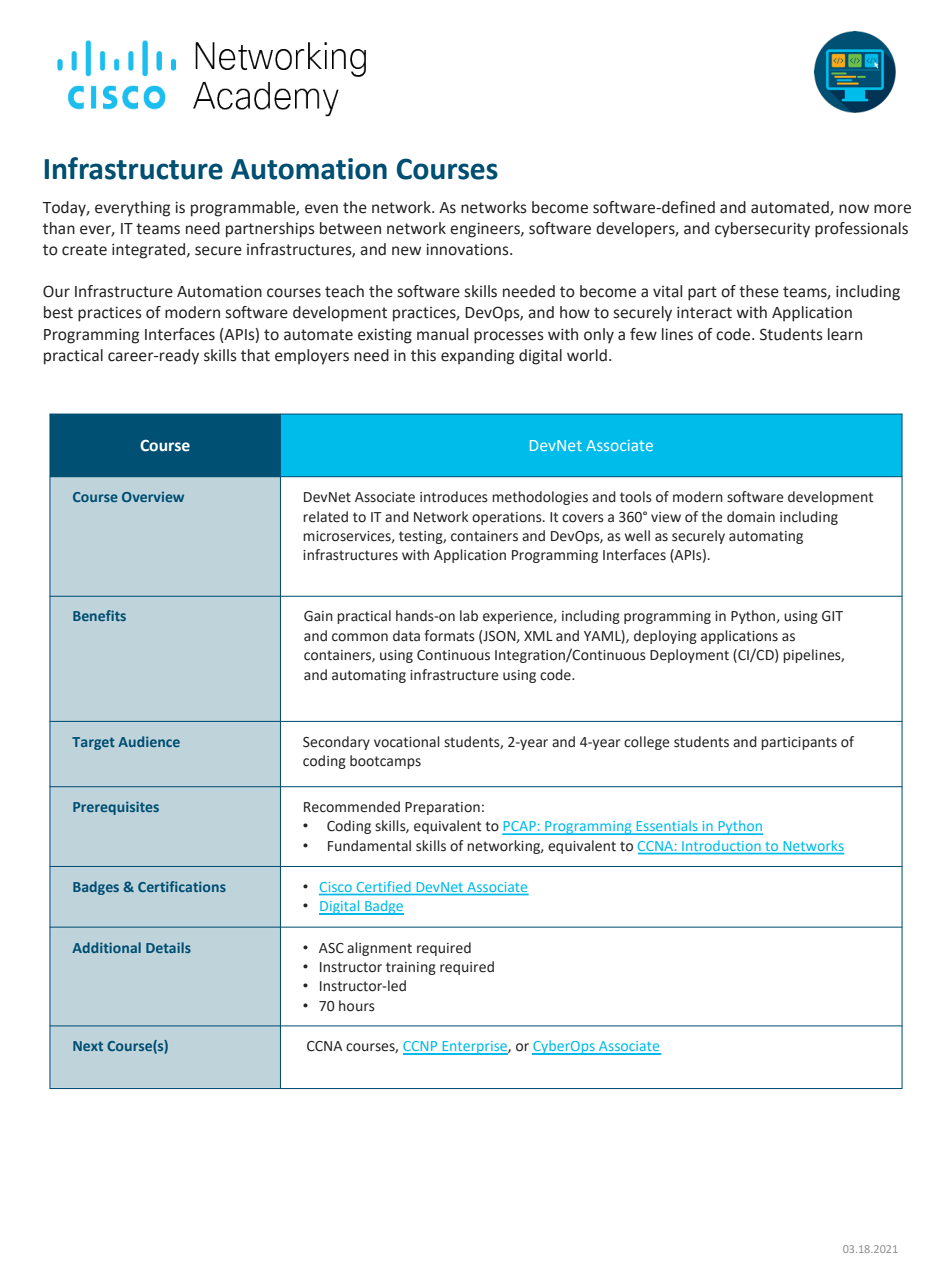 Image resolution: width=952 pixels, height=1270 pixels. Describe the element at coordinates (647, 743) in the page. I see `college` at that location.
